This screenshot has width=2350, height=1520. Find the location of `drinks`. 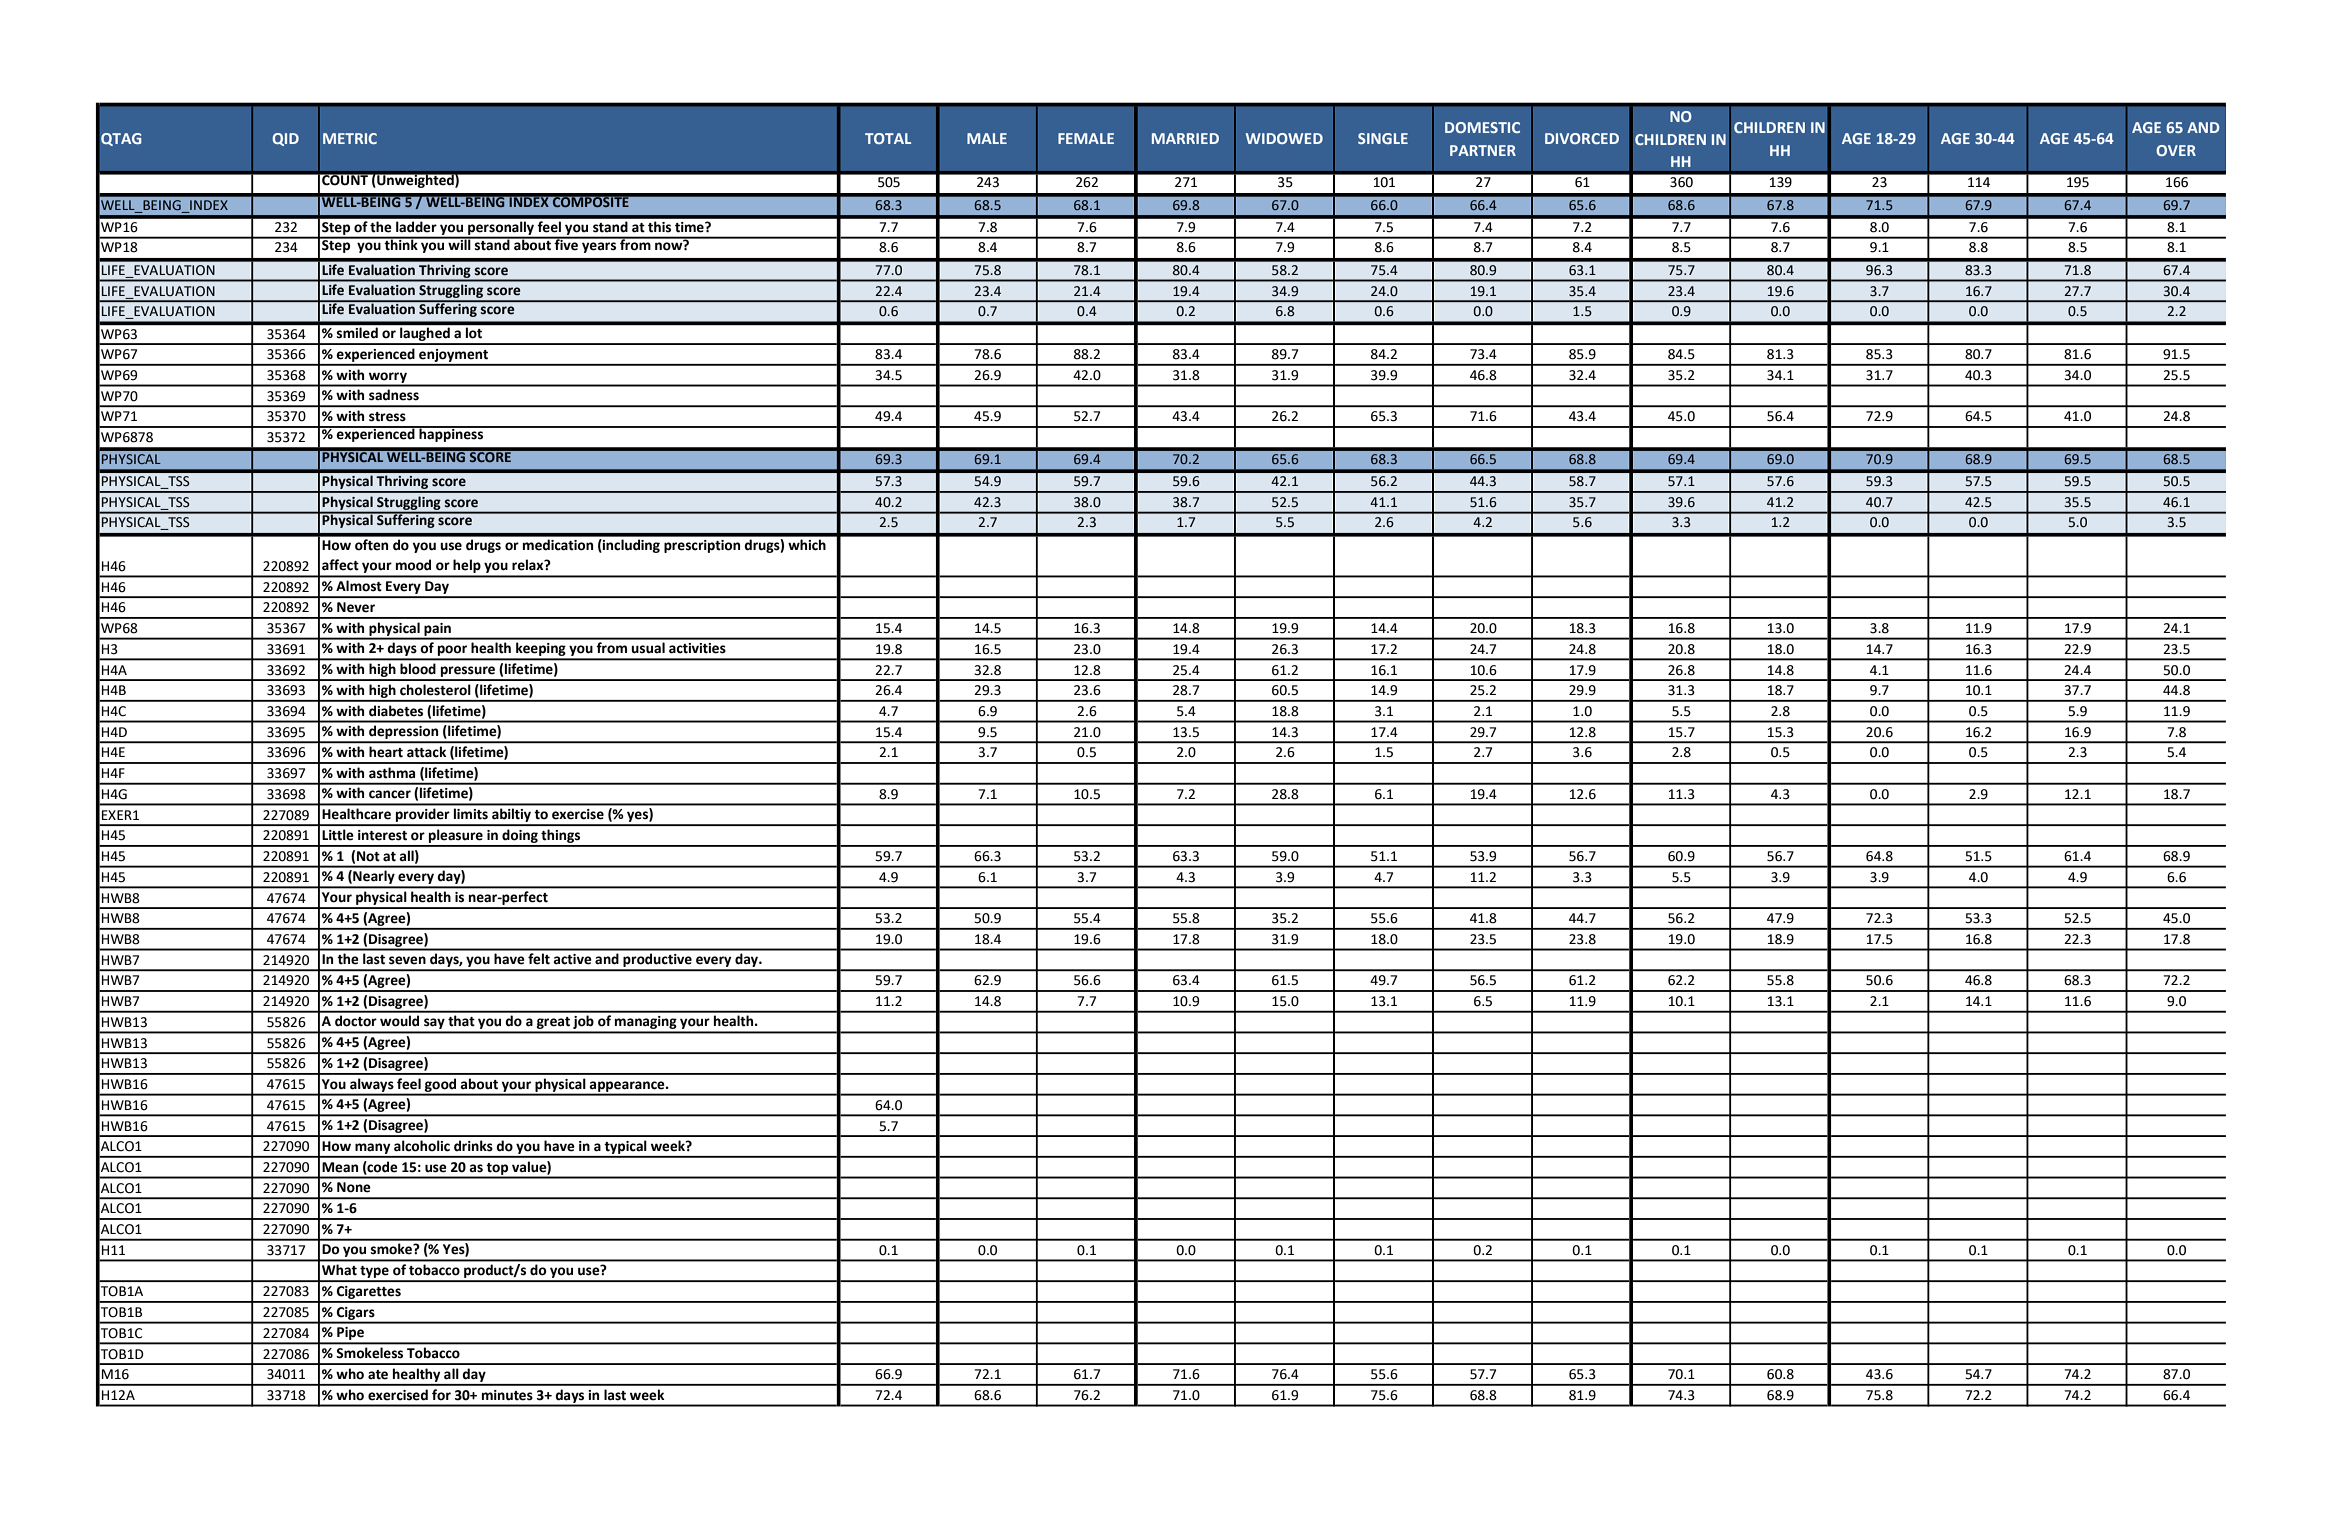

drinks is located at coordinates (473, 1146).
